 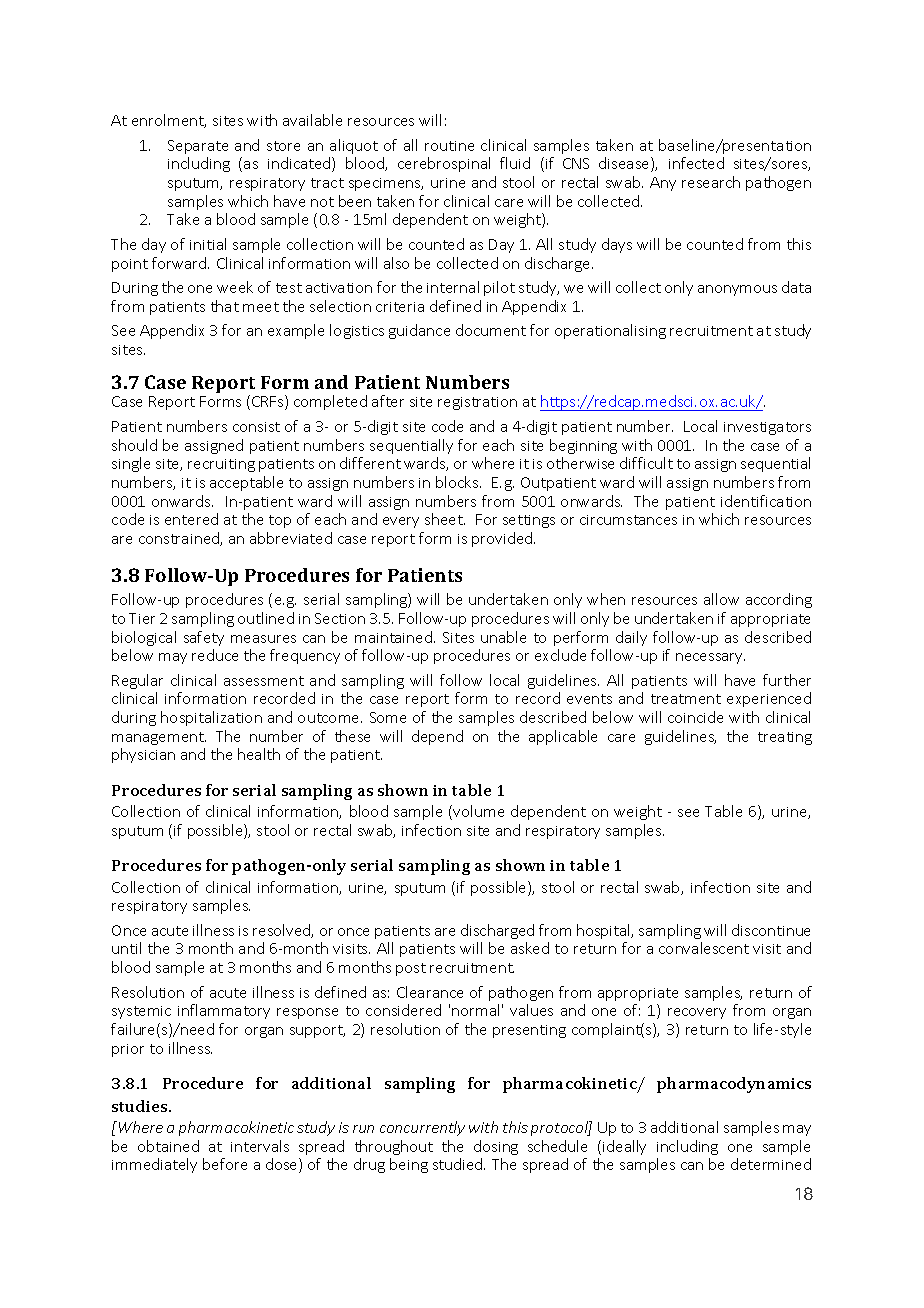 What do you see at coordinates (191, 519) in the screenshot?
I see `entered` at bounding box center [191, 519].
